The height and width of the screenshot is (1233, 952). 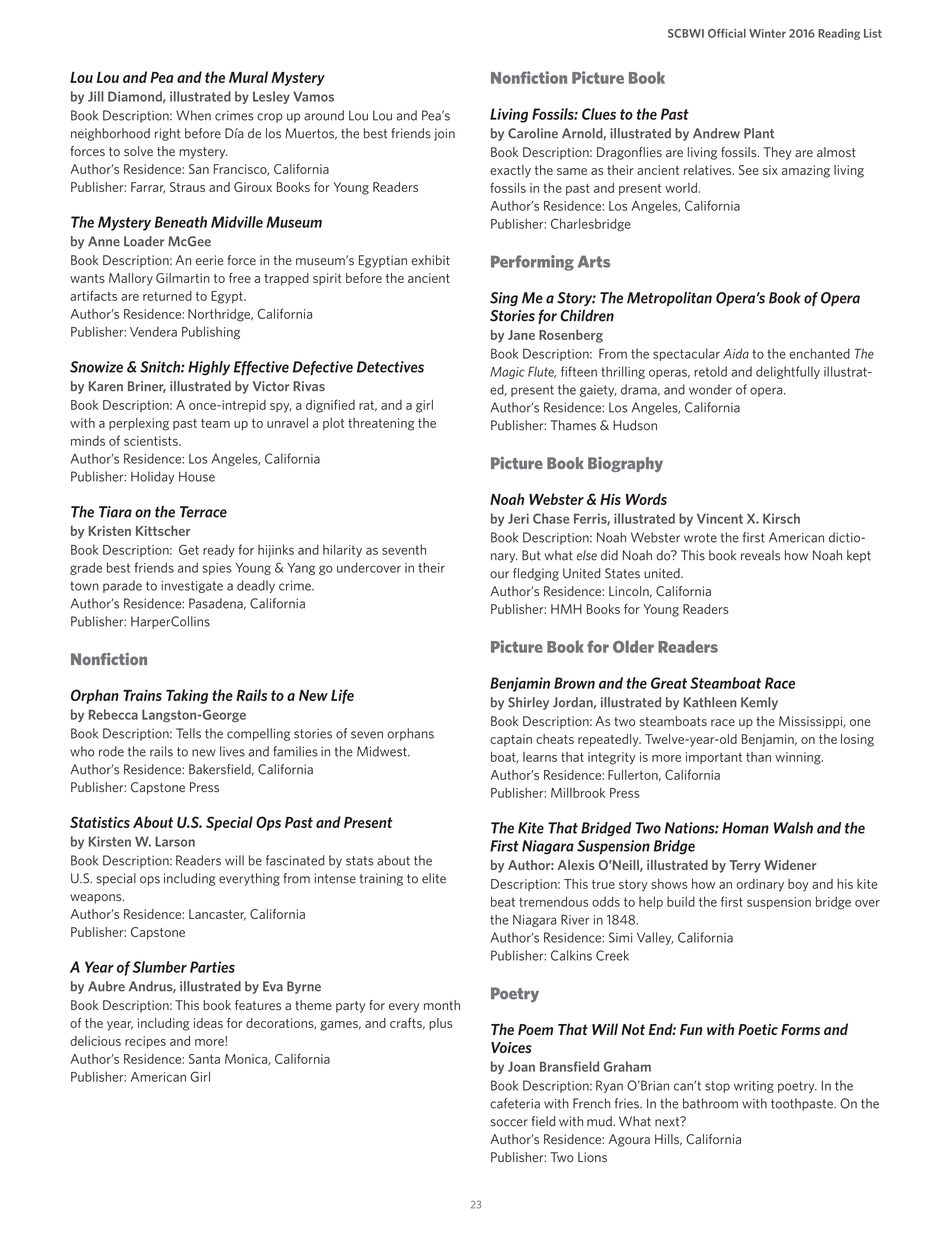 What do you see at coordinates (669, 299) in the screenshot?
I see `Metropolitan` at bounding box center [669, 299].
